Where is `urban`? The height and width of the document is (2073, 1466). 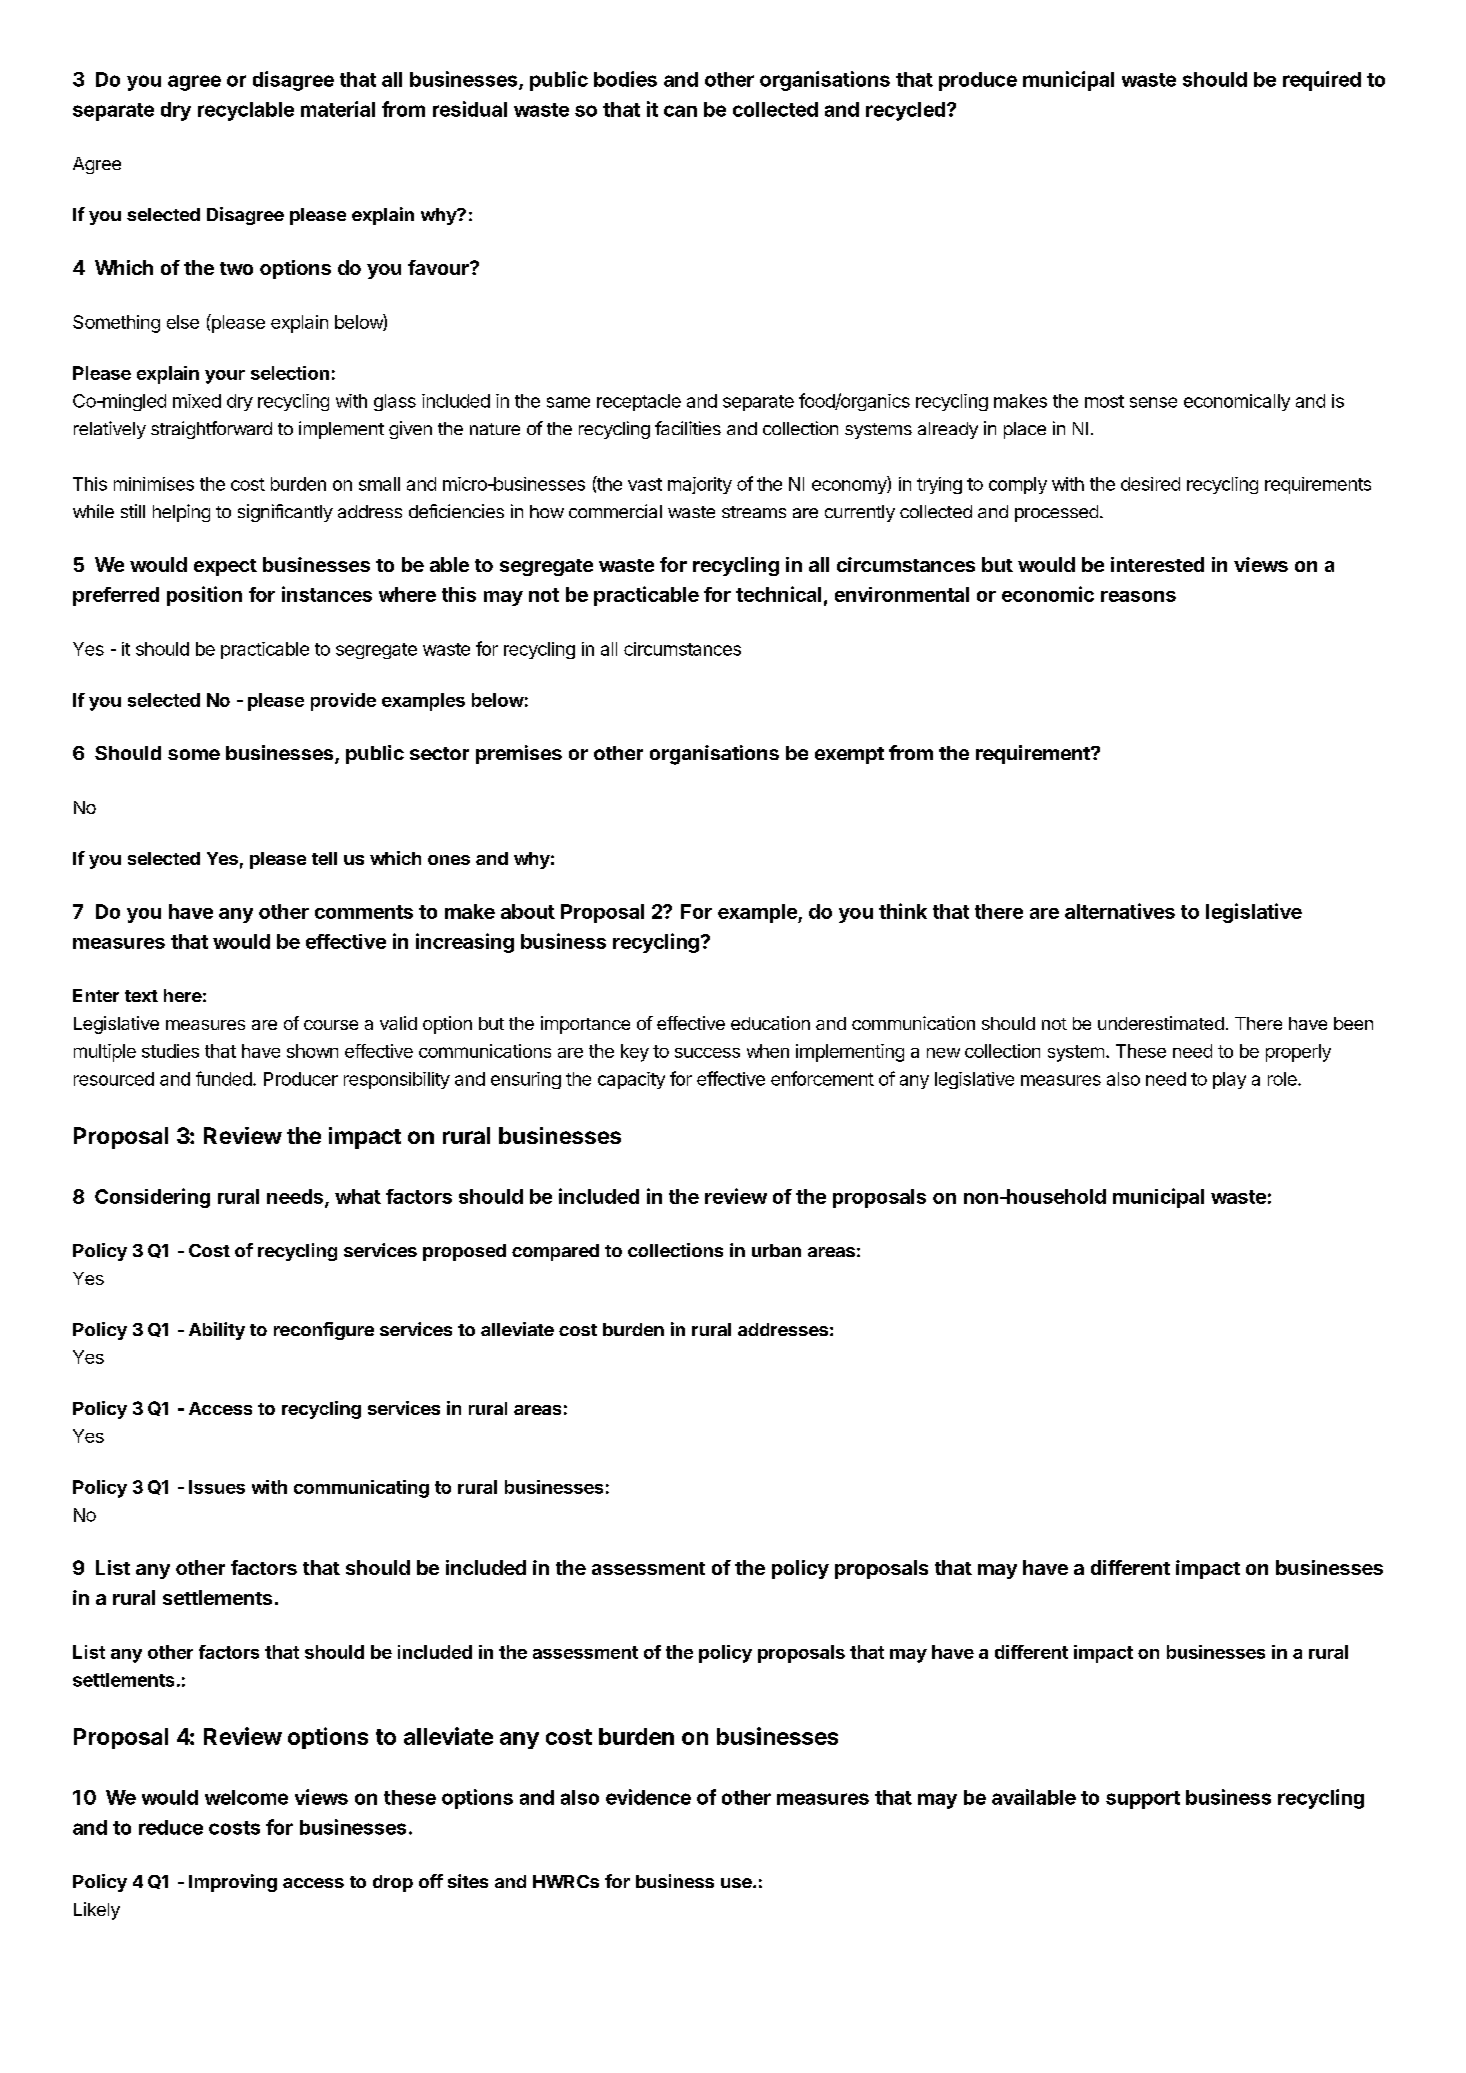 urban is located at coordinates (776, 1250).
